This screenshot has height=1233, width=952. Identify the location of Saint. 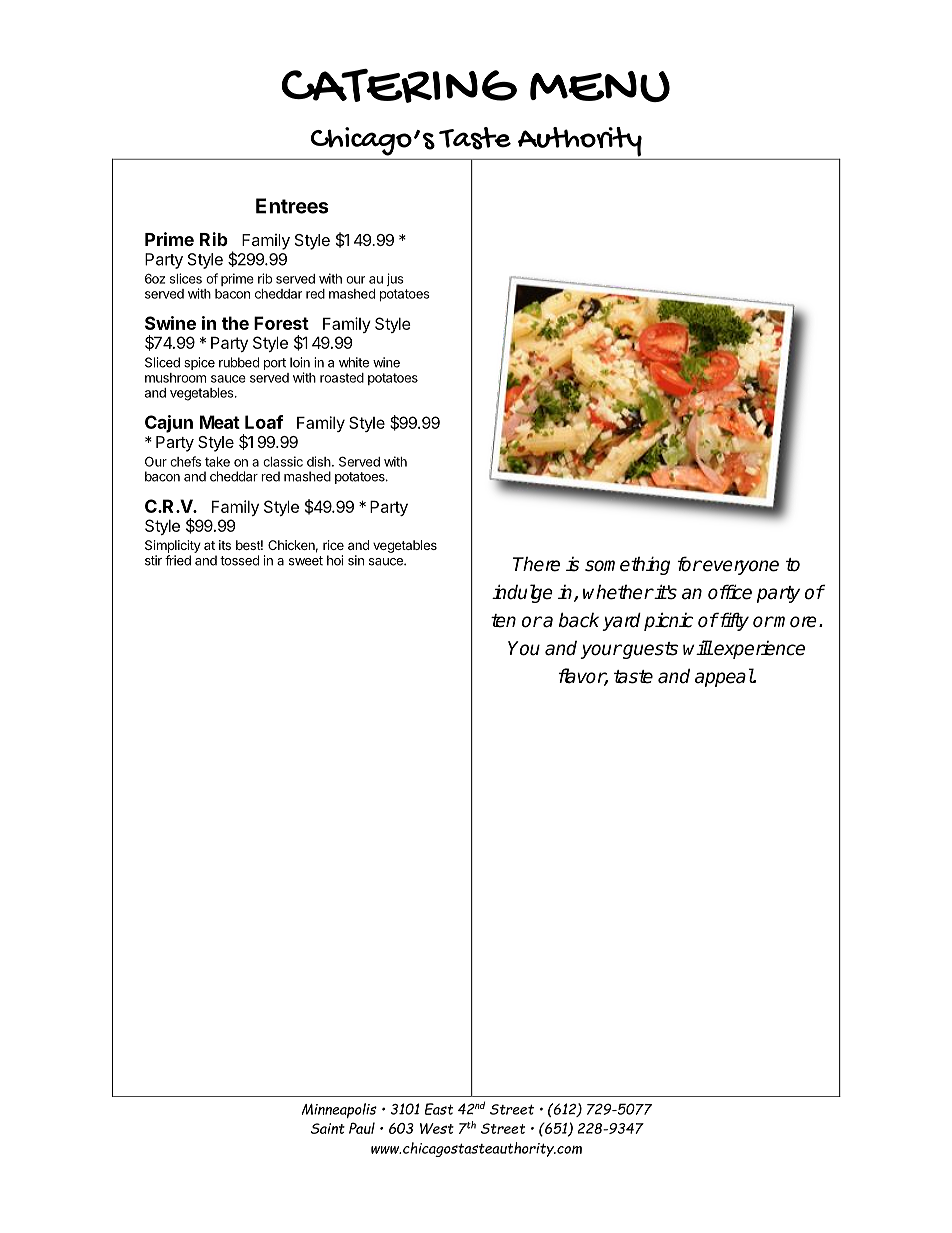
(328, 1128).
